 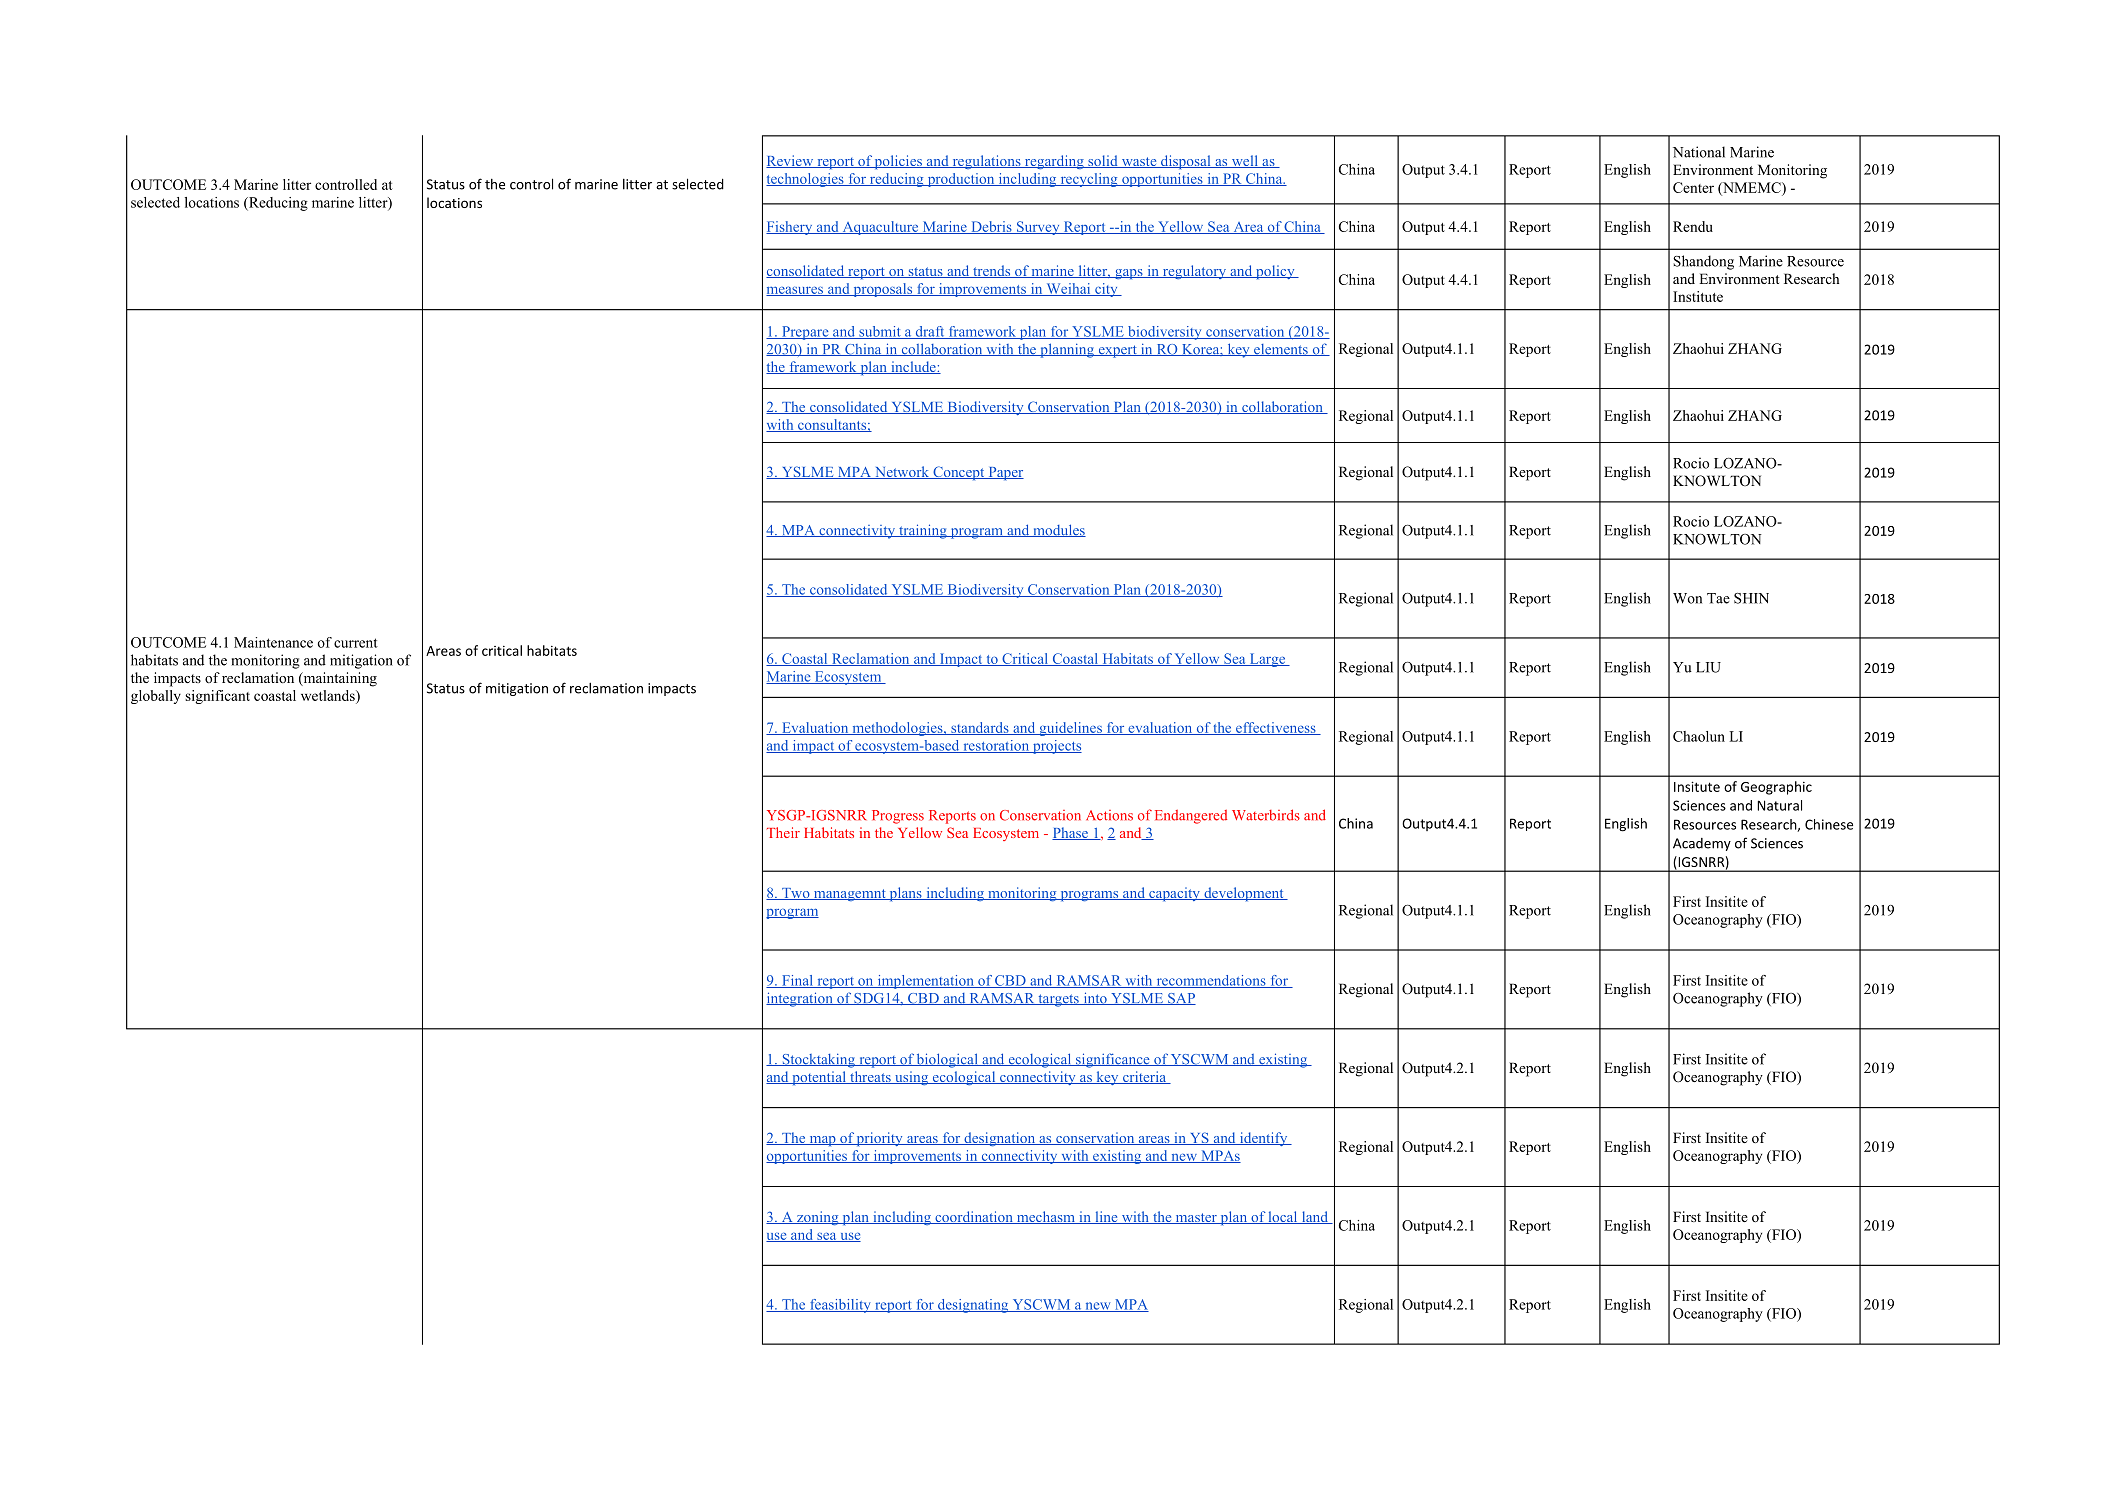 What do you see at coordinates (1698, 296) in the screenshot?
I see `Institute` at bounding box center [1698, 296].
